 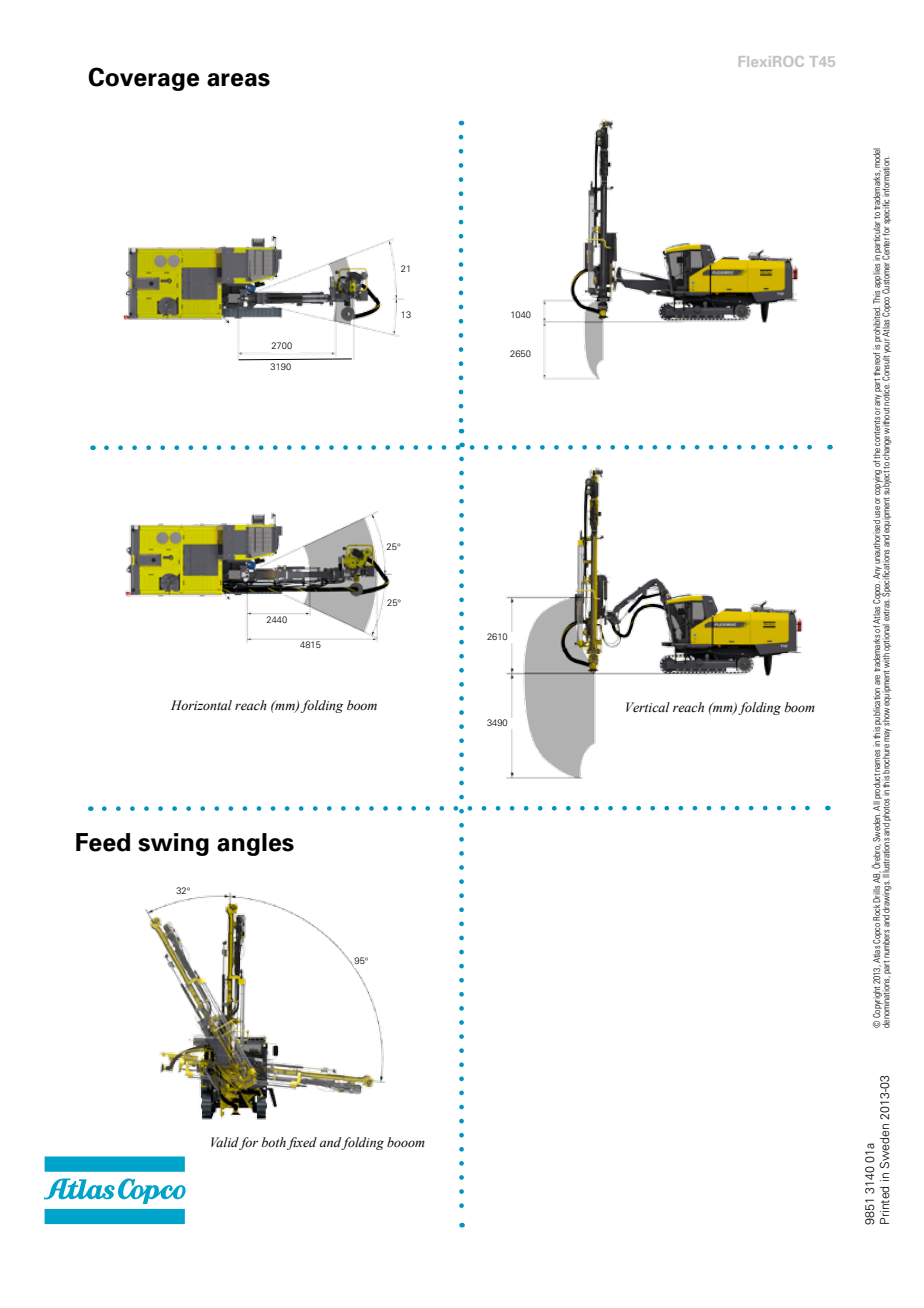 What do you see at coordinates (274, 1142) in the page?
I see `both` at bounding box center [274, 1142].
